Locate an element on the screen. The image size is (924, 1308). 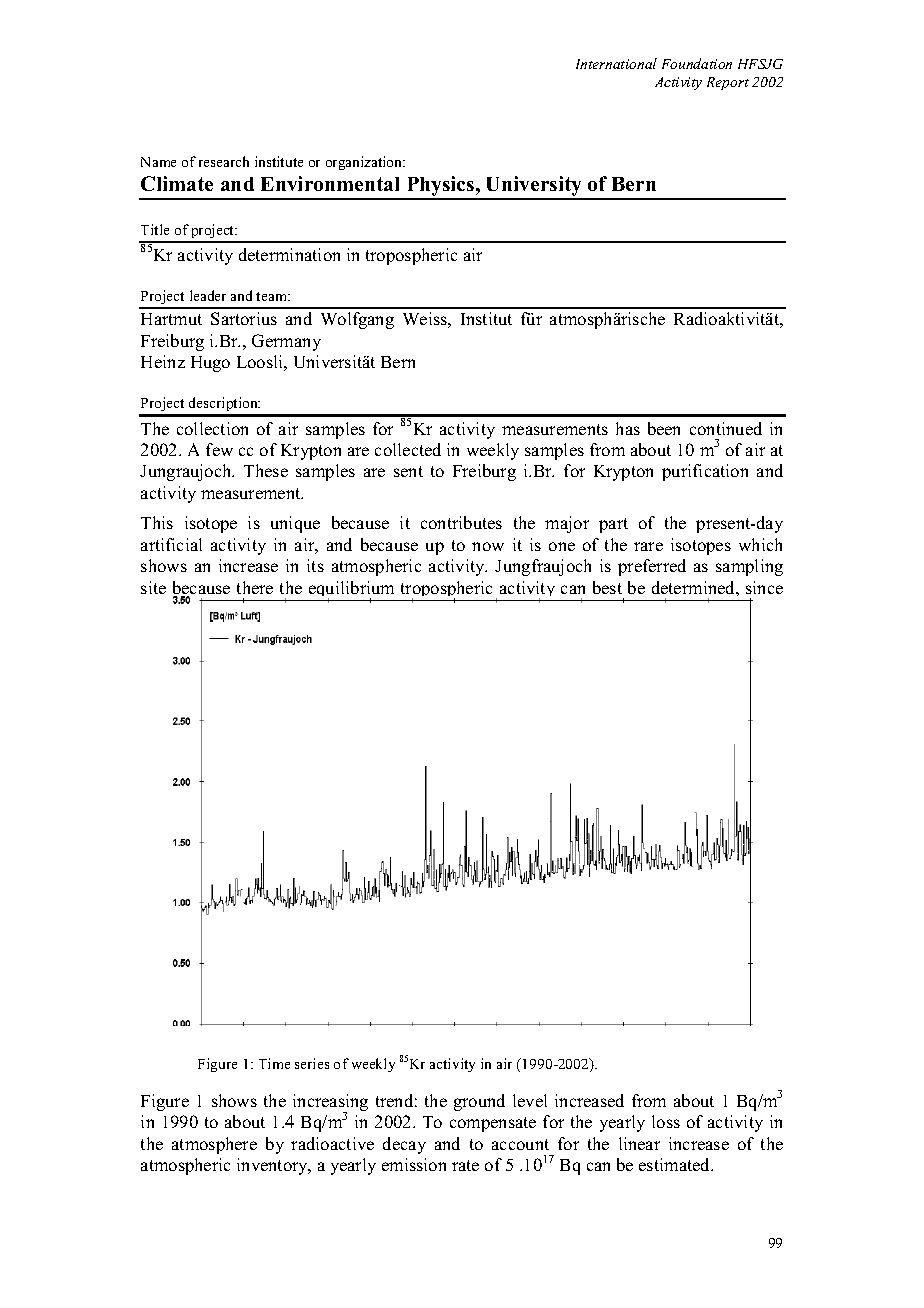
research is located at coordinates (224, 161).
